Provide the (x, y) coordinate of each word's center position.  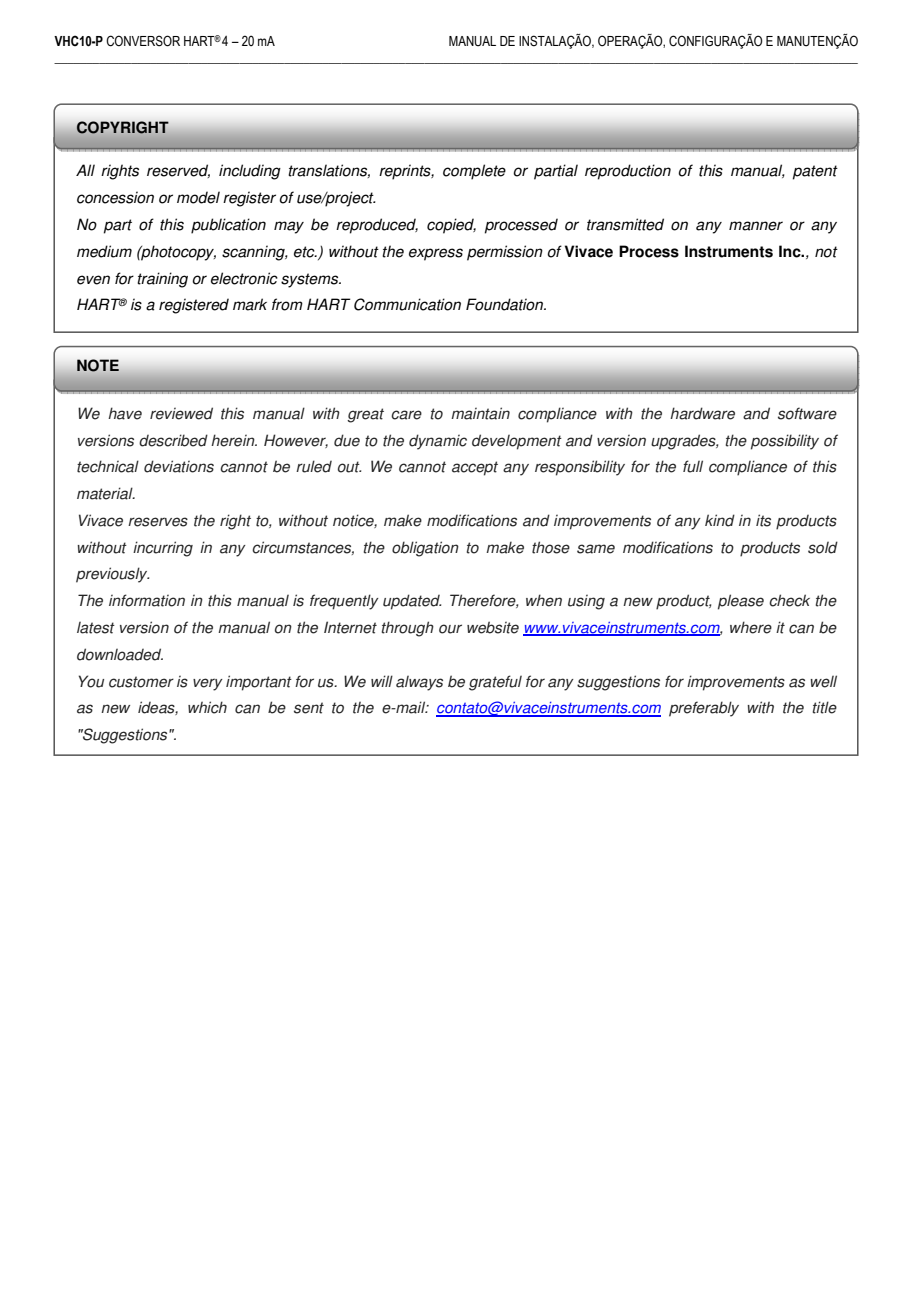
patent (815, 172)
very (208, 684)
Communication (407, 304)
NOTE (98, 365)
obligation (425, 549)
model (198, 197)
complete (474, 172)
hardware (702, 413)
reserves (158, 522)
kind (720, 520)
